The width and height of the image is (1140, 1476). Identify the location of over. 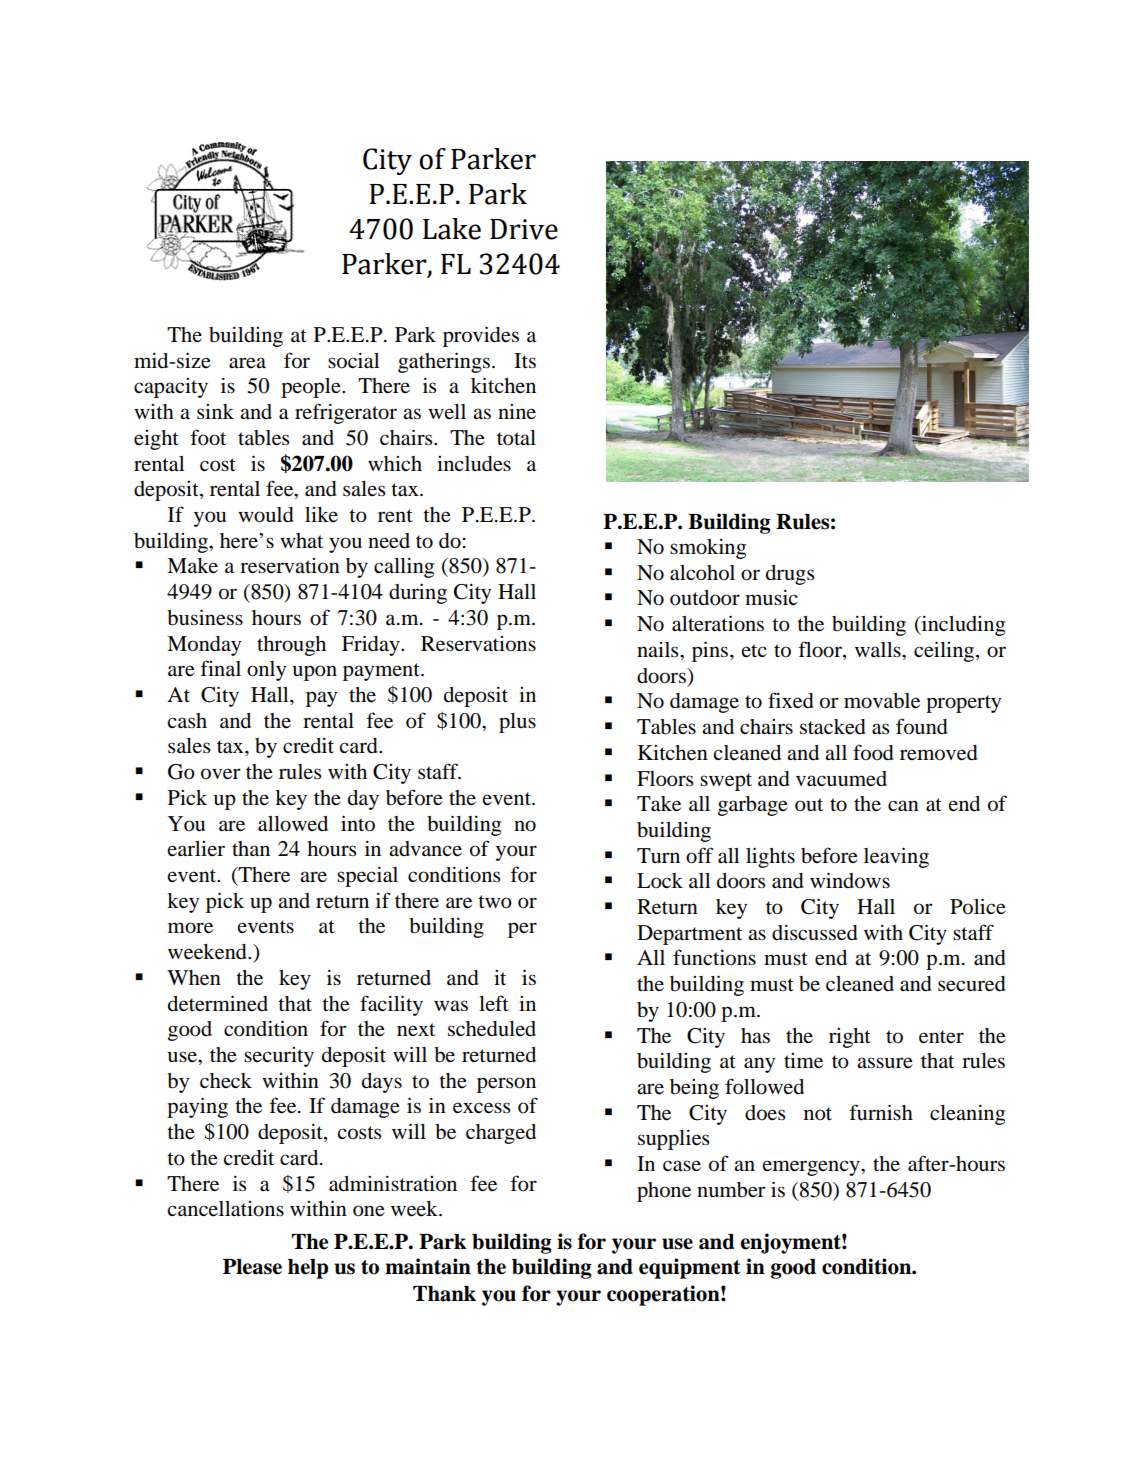
(220, 774).
